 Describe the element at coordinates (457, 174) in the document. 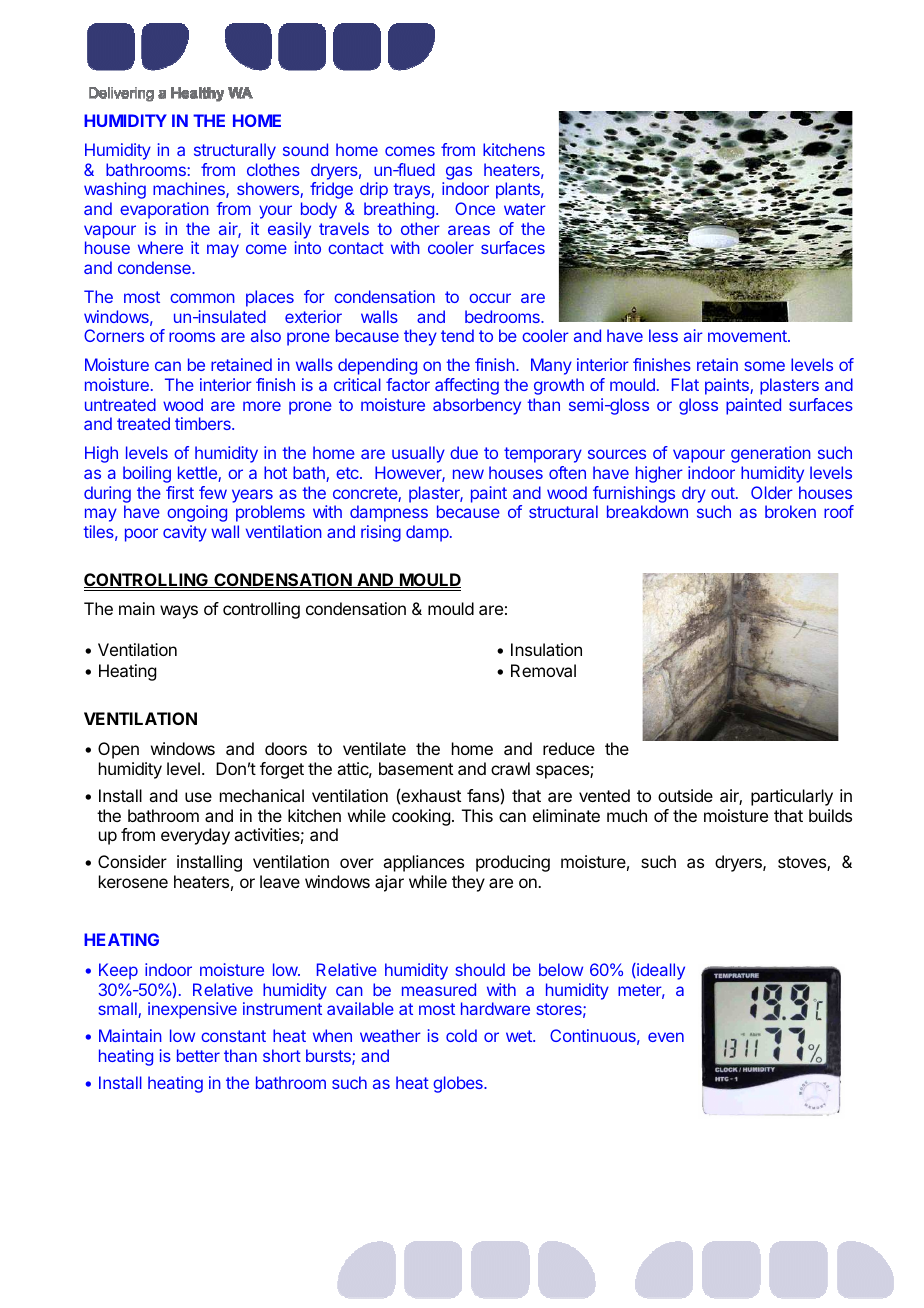

I see `gas` at that location.
